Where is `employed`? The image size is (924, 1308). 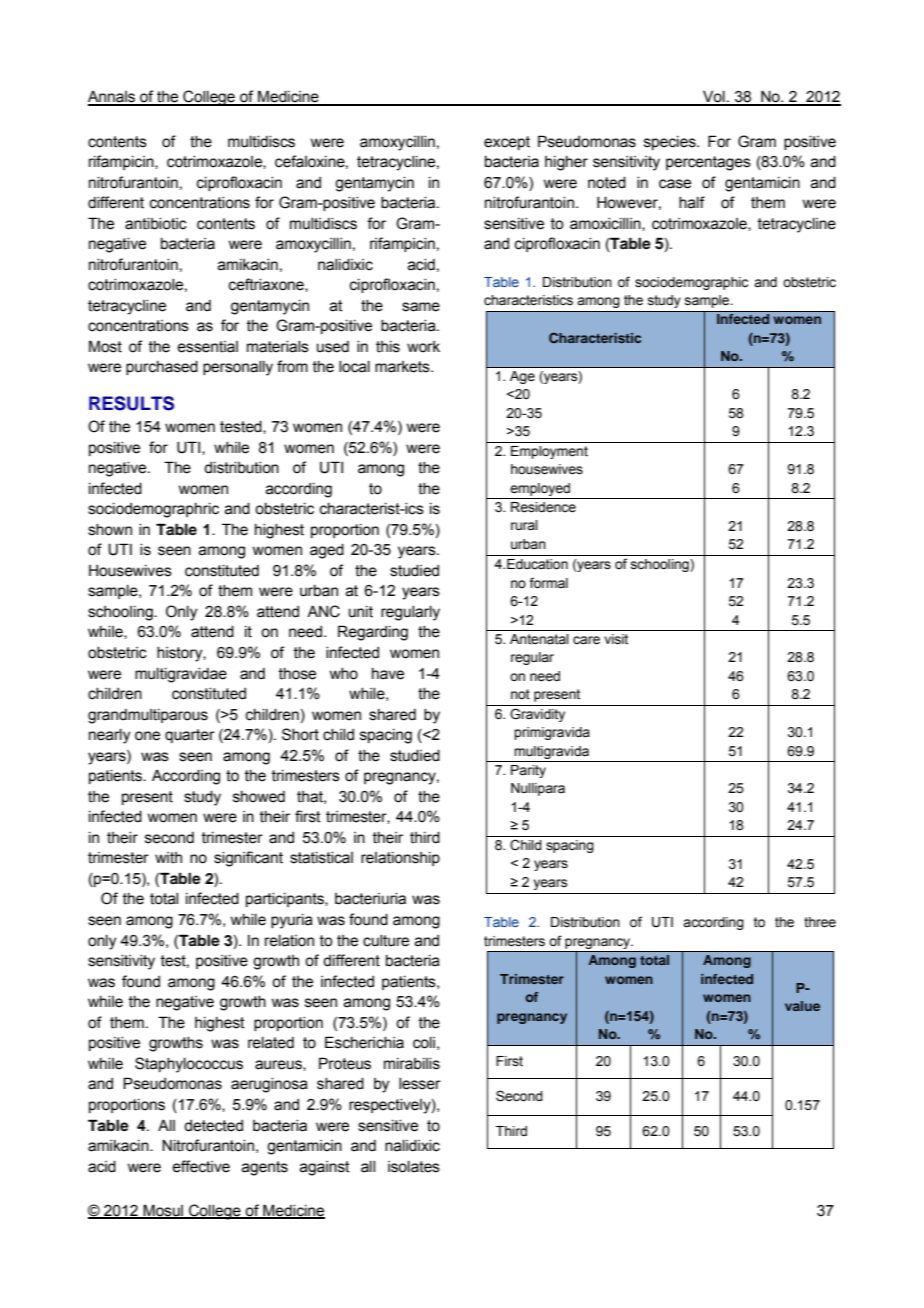 employed is located at coordinates (540, 489).
